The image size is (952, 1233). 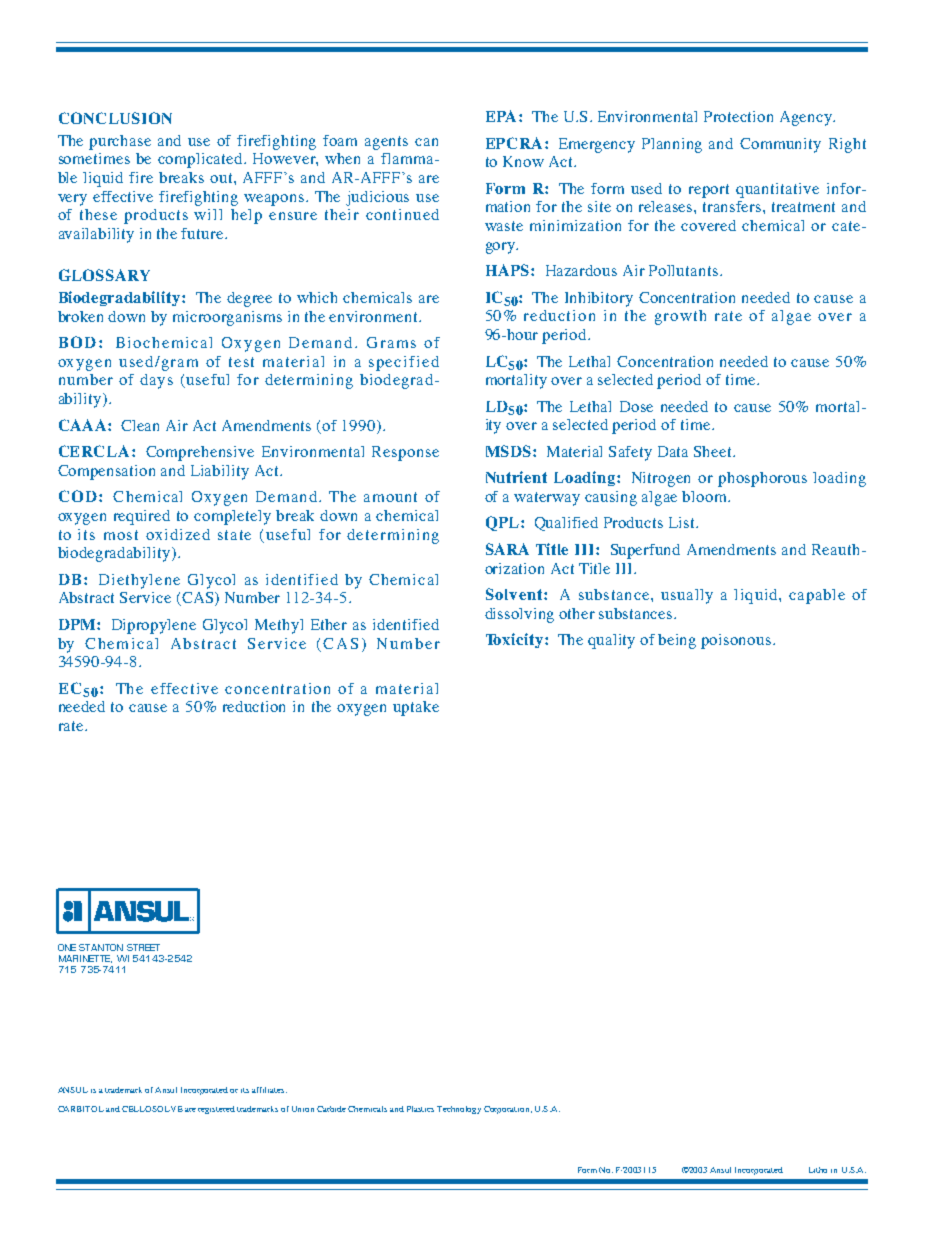 I want to click on poisonous, so click(x=736, y=641).
